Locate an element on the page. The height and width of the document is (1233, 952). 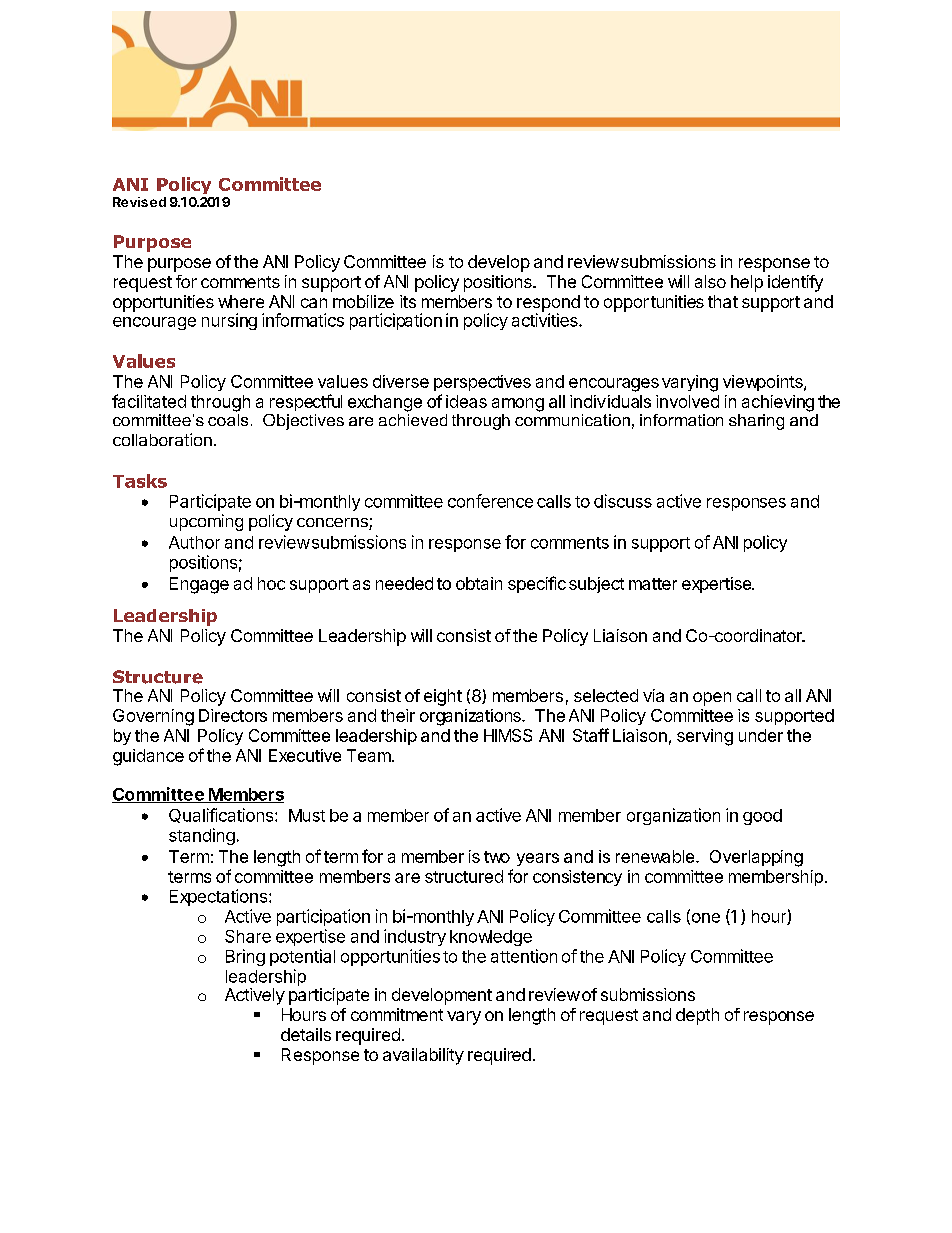
Revised is located at coordinates (139, 202).
